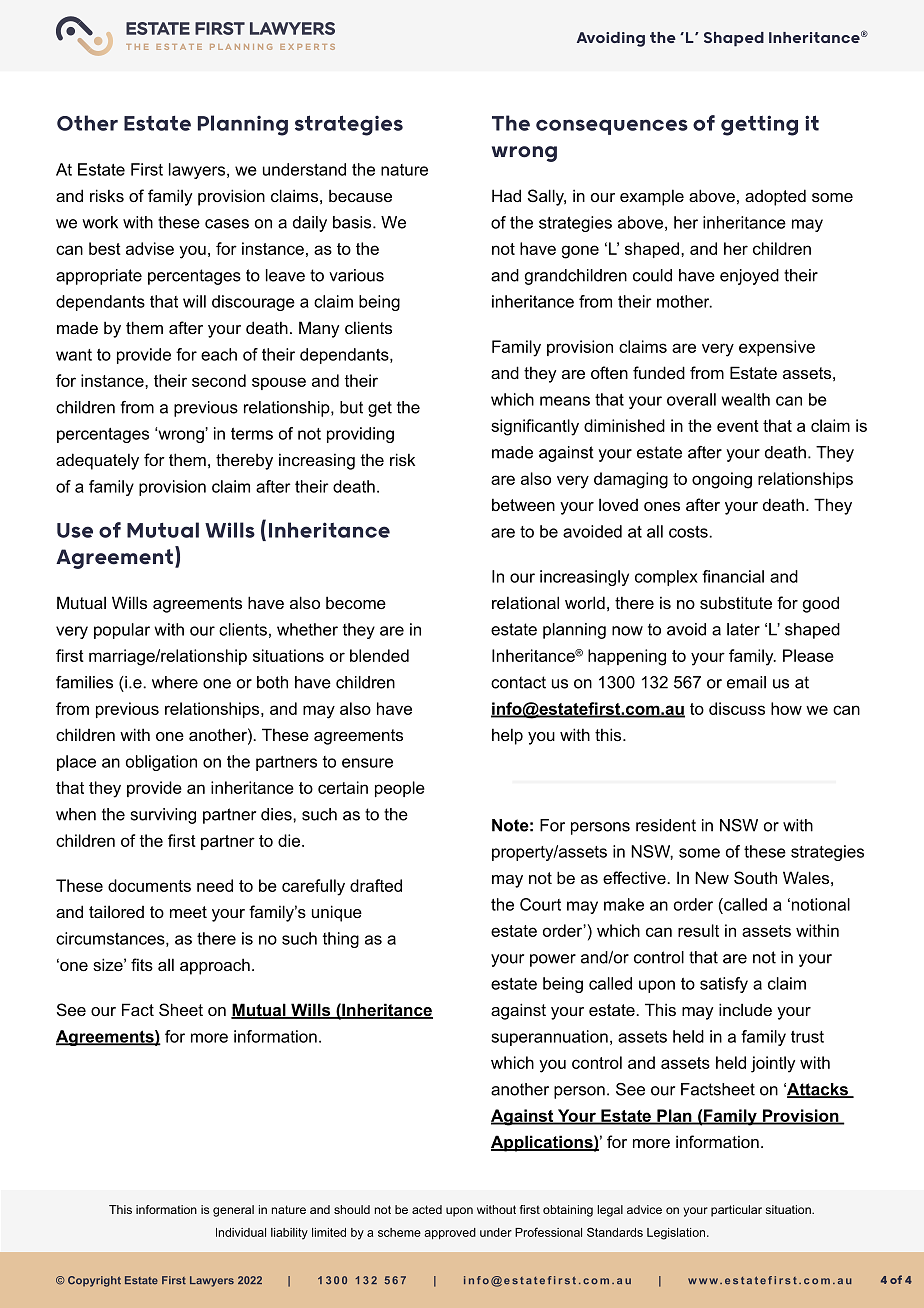 The height and width of the document is (1308, 924). I want to click on Had, so click(506, 195).
